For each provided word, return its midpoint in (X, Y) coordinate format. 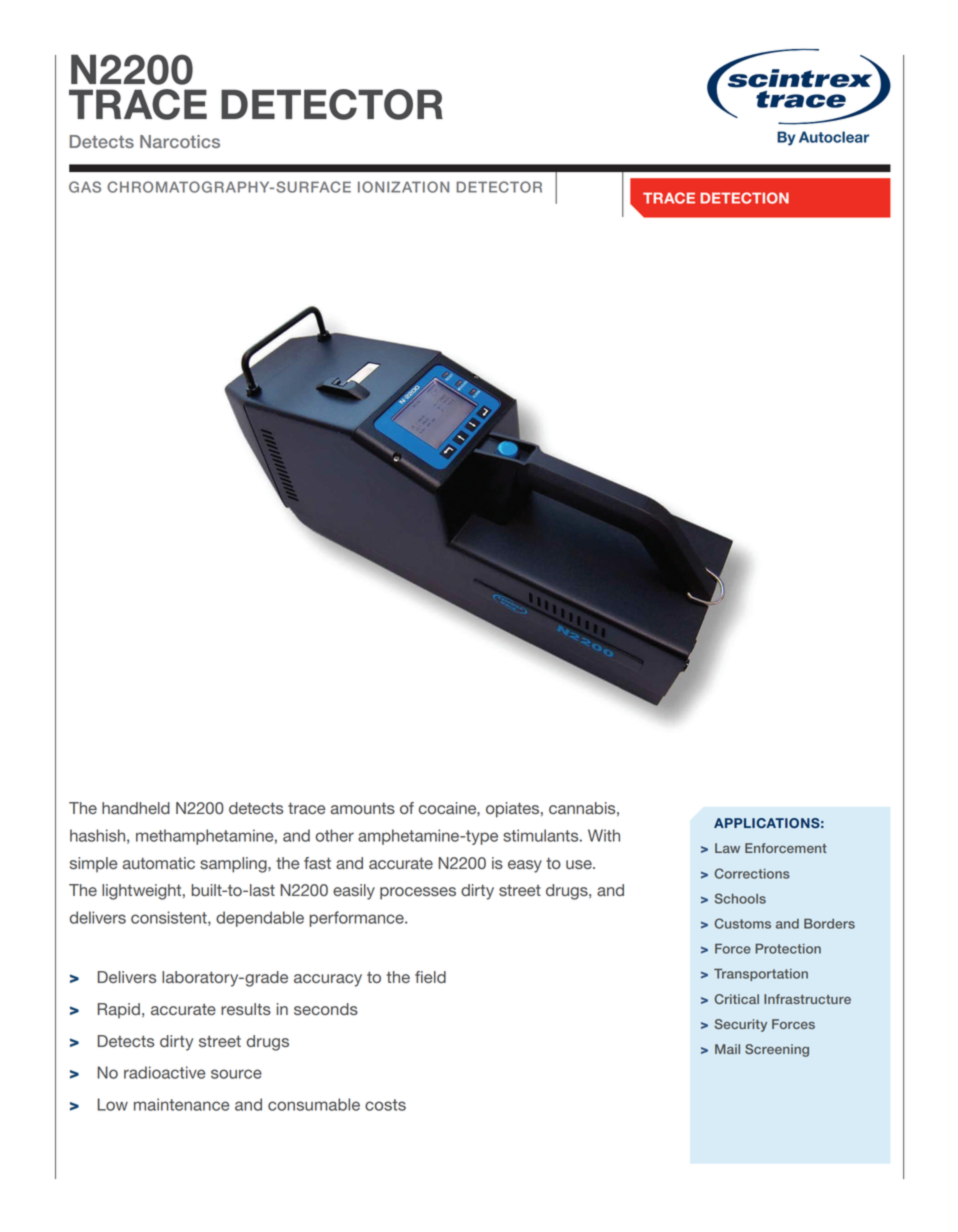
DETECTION (744, 198)
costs (385, 1105)
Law (727, 848)
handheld (136, 808)
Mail (727, 1049)
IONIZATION (403, 187)
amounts (363, 808)
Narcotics (180, 141)
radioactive (164, 1072)
